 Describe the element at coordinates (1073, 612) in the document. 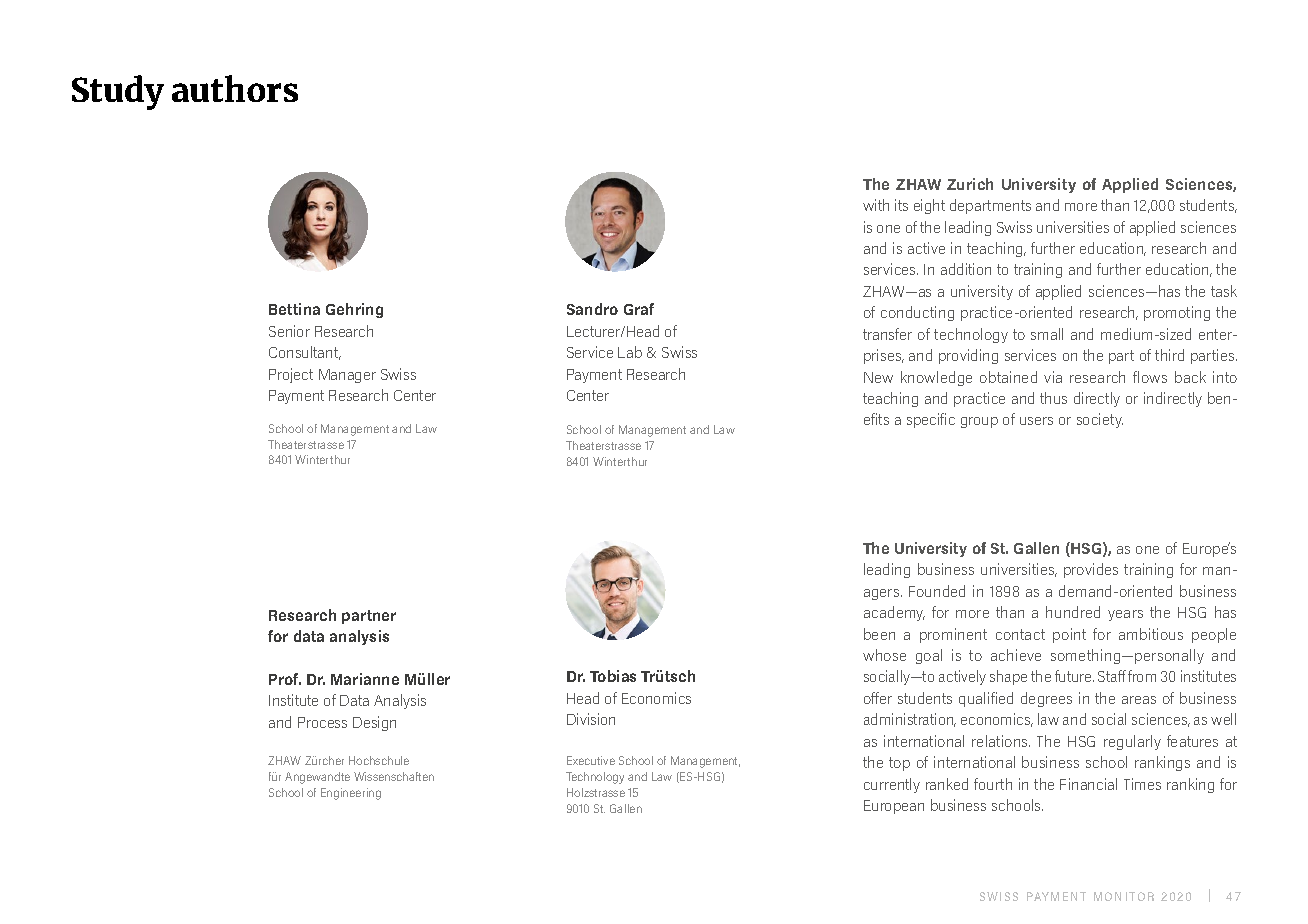

I see `hundred` at that location.
